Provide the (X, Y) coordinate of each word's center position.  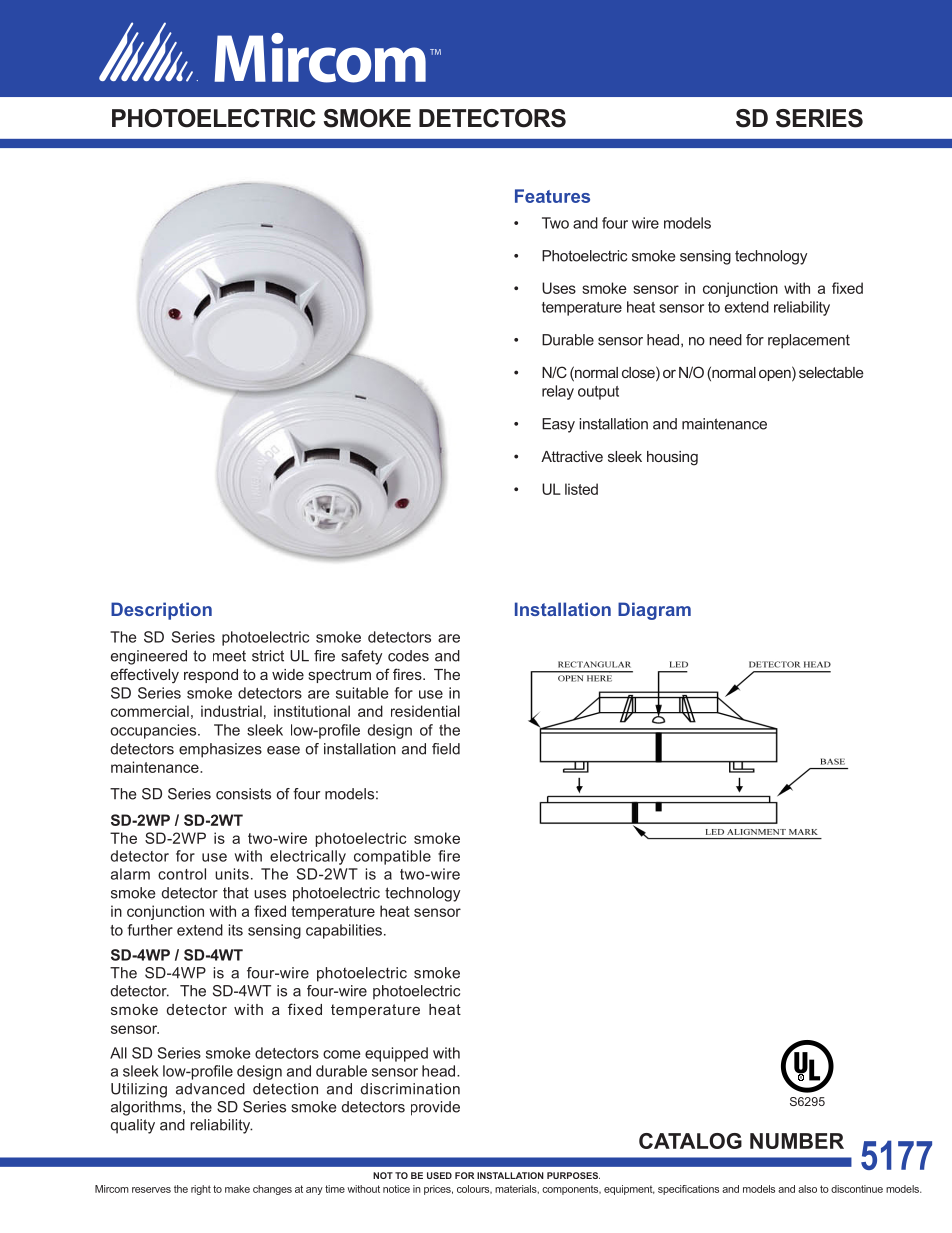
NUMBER (797, 1141)
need (725, 340)
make (237, 1189)
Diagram (654, 611)
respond (211, 676)
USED (439, 1175)
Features (552, 196)
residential (425, 711)
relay (558, 392)
